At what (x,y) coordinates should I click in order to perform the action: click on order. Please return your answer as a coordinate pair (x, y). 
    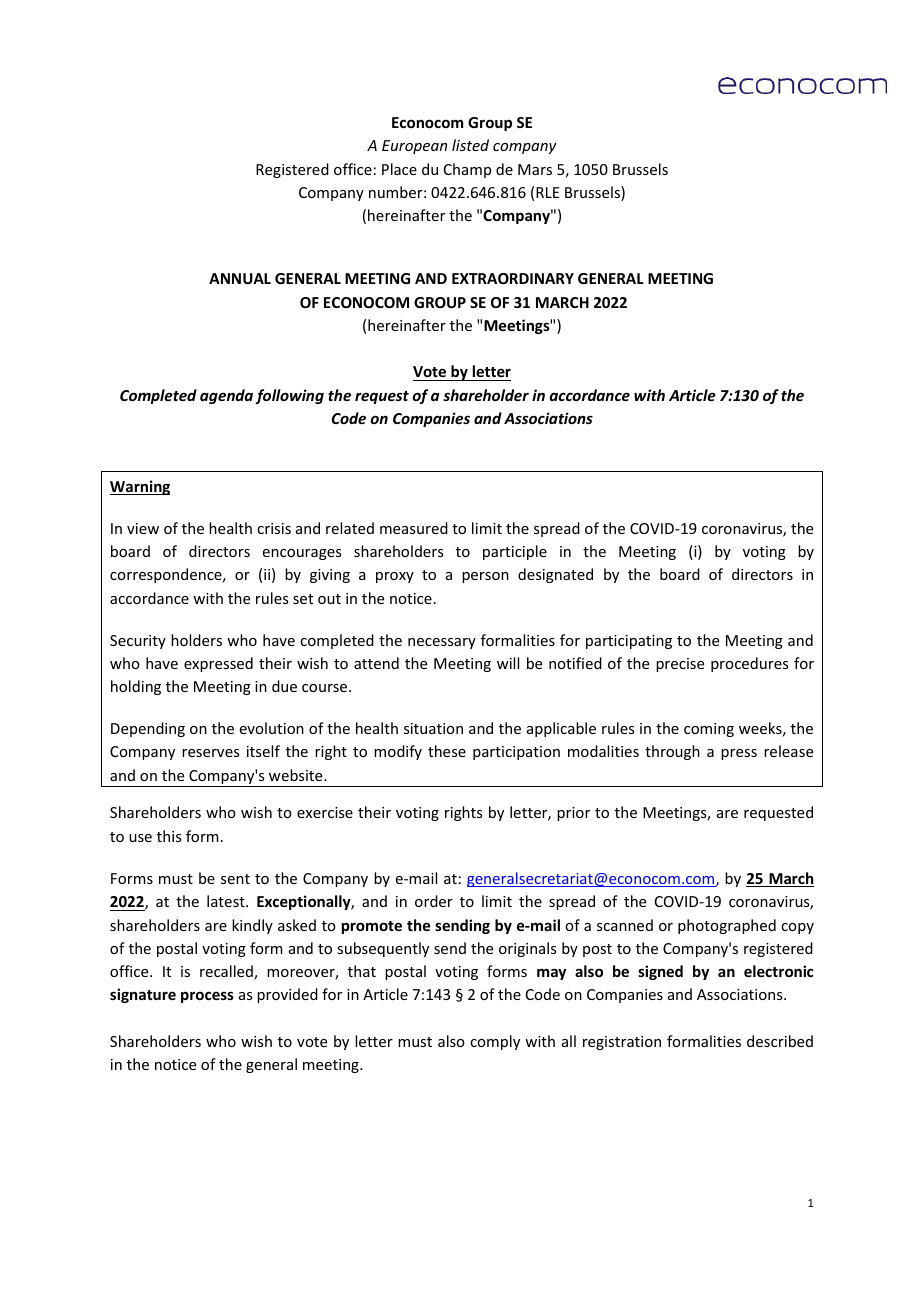
    Looking at the image, I should click on (434, 901).
